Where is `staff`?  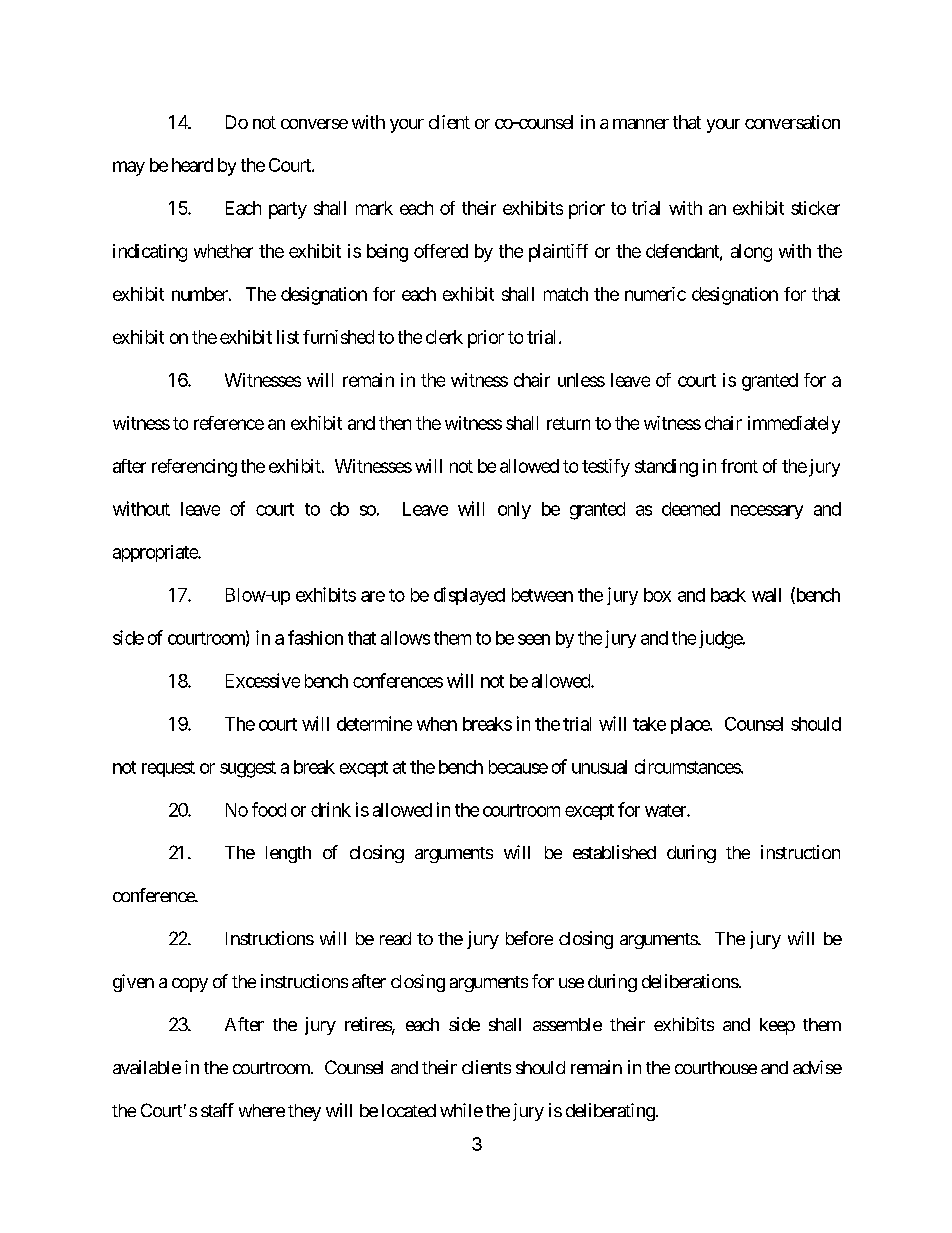 staff is located at coordinates (217, 1110).
